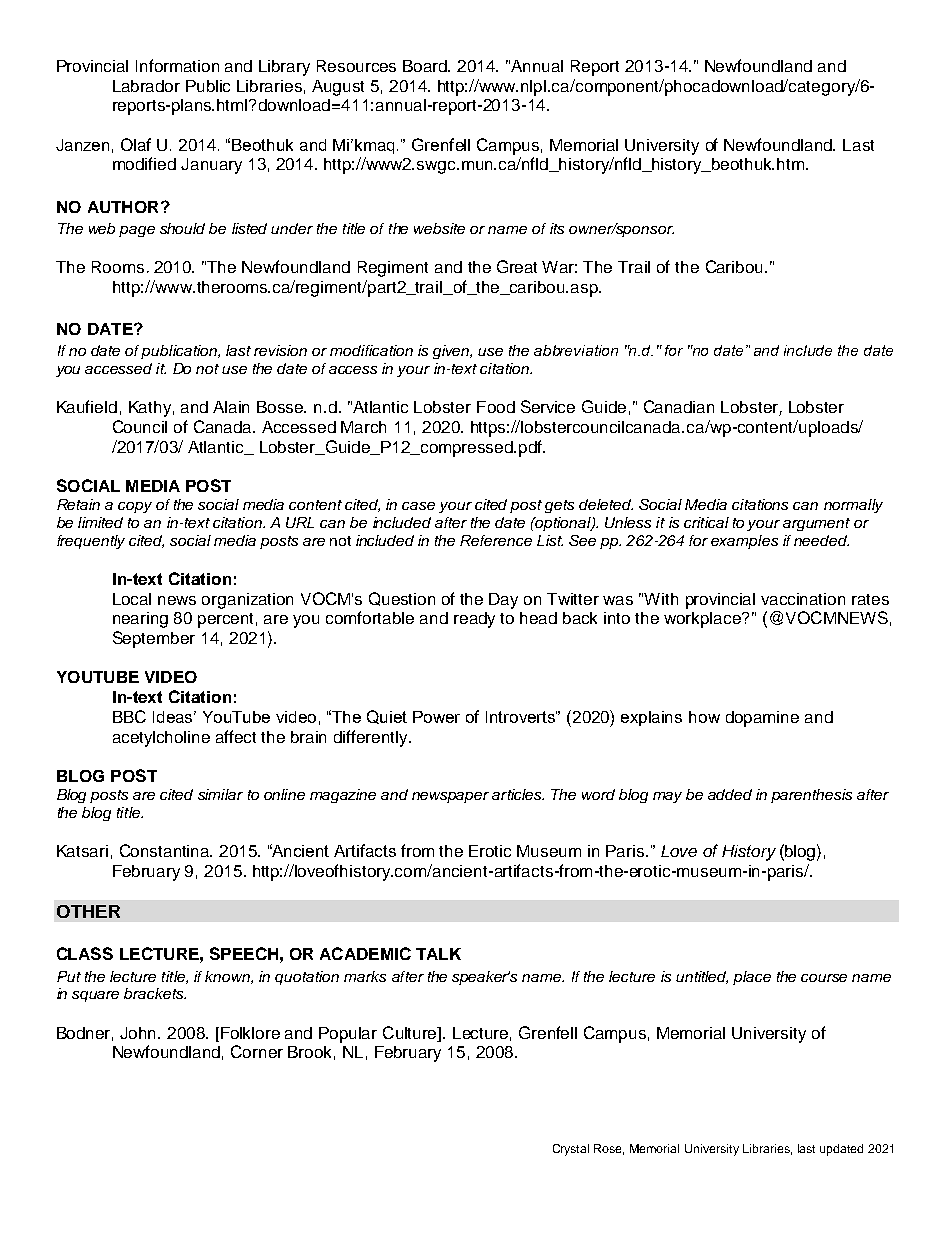  I want to click on Food, so click(496, 407).
